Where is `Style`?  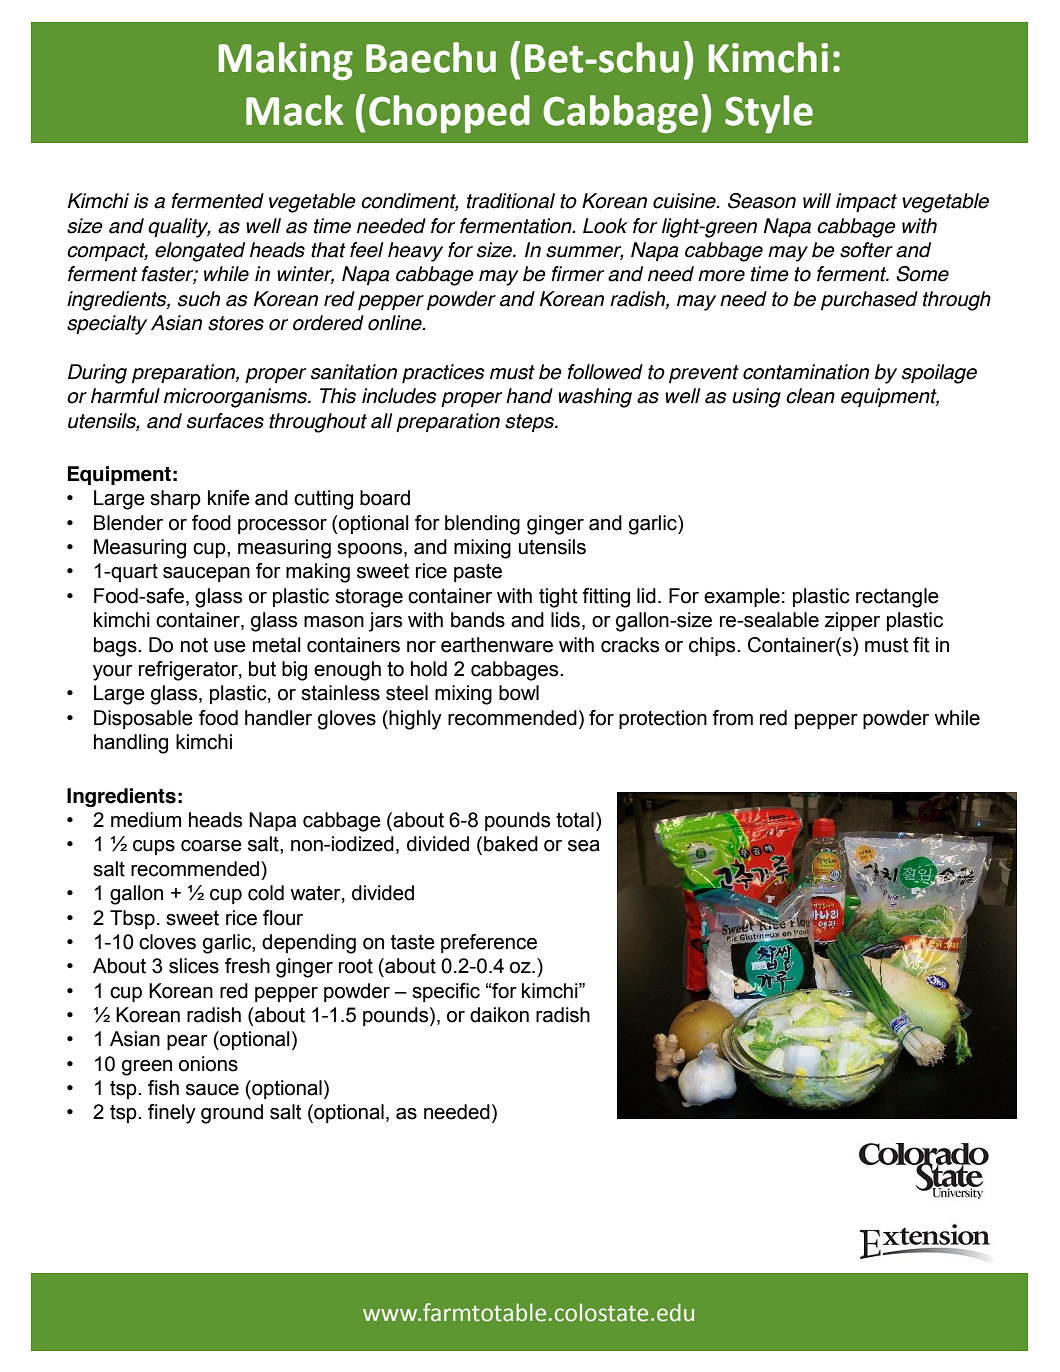
Style is located at coordinates (769, 114).
